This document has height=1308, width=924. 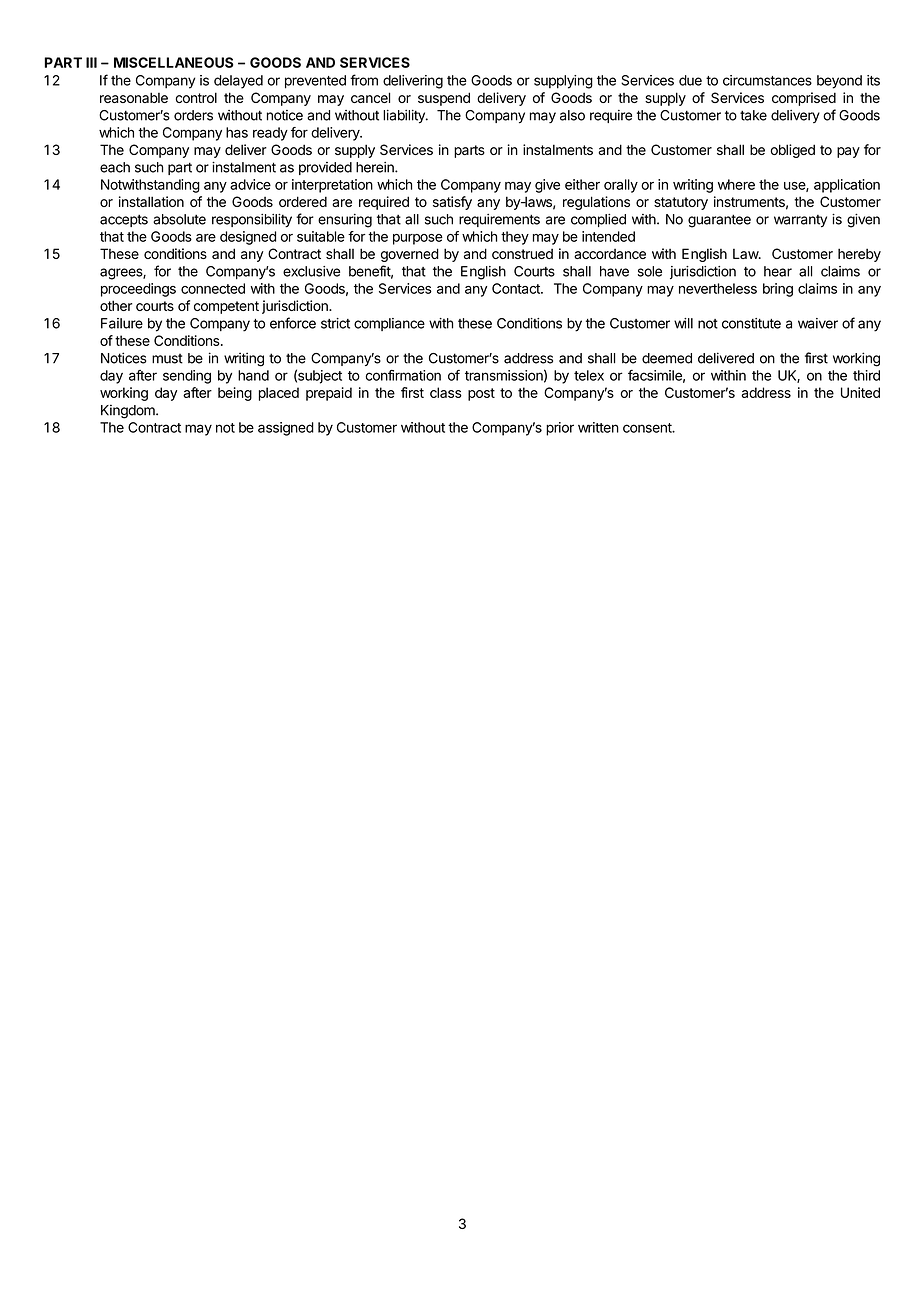 I want to click on MISCELLANEOUS, so click(x=173, y=62).
